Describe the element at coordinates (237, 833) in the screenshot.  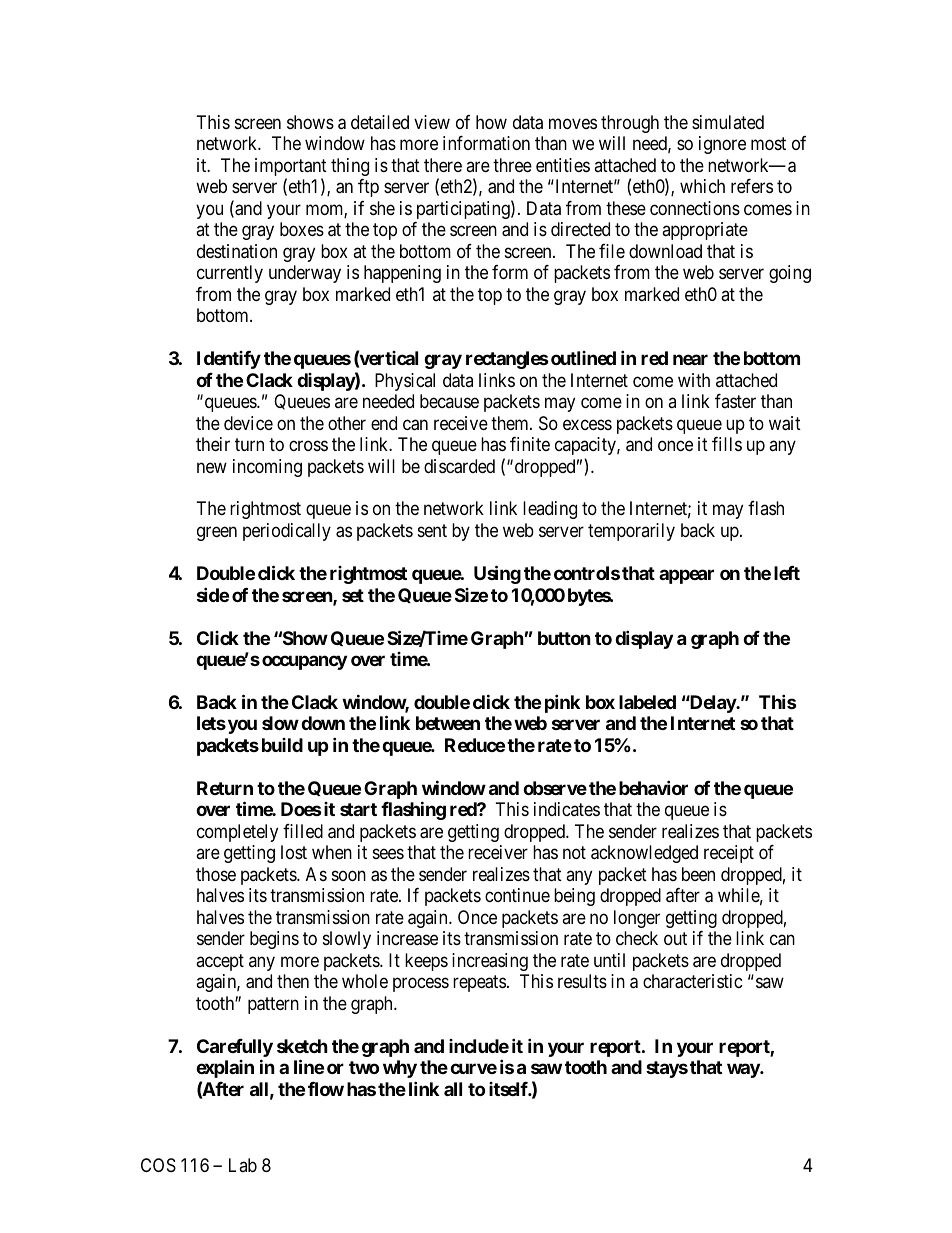
I see `completely` at that location.
